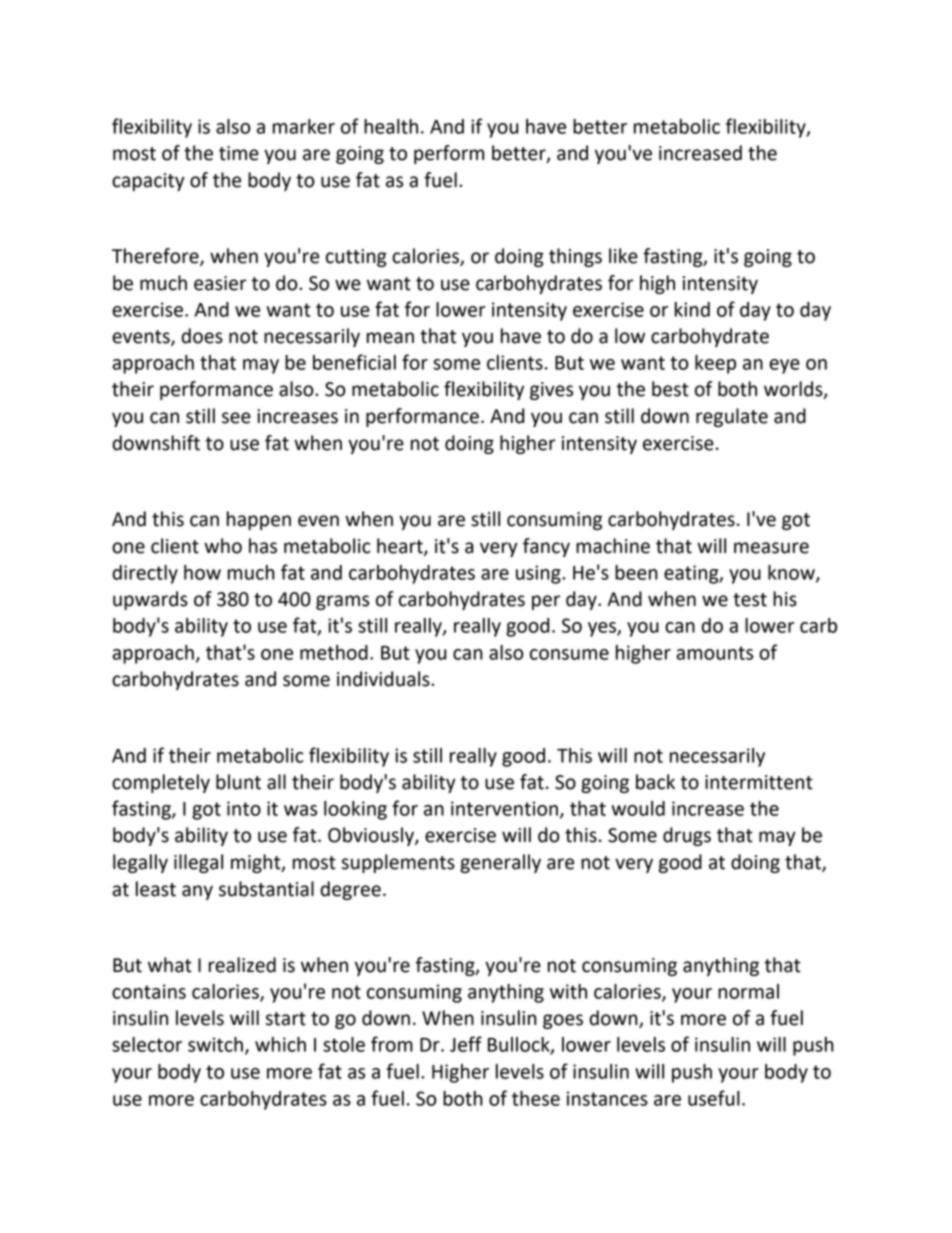  I want to click on like, so click(623, 256).
